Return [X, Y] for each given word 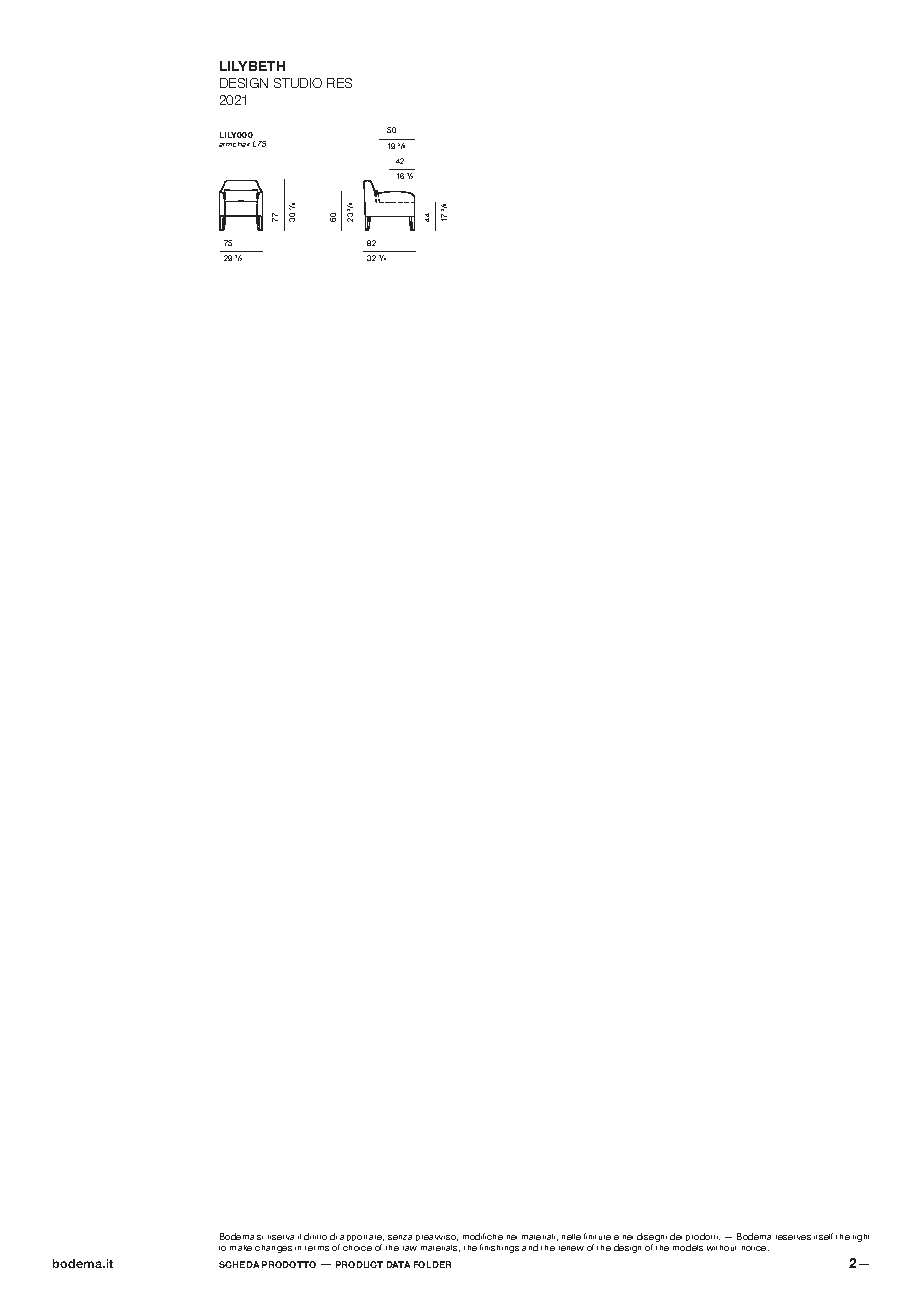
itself [823, 1236]
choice [357, 1248]
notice [755, 1248]
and [530, 1247]
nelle [571, 1237]
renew [571, 1248]
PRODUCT [359, 1264]
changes [273, 1249]
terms [317, 1248]
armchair [234, 144]
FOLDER [432, 1264]
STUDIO [298, 83]
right [861, 1238]
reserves [793, 1237]
